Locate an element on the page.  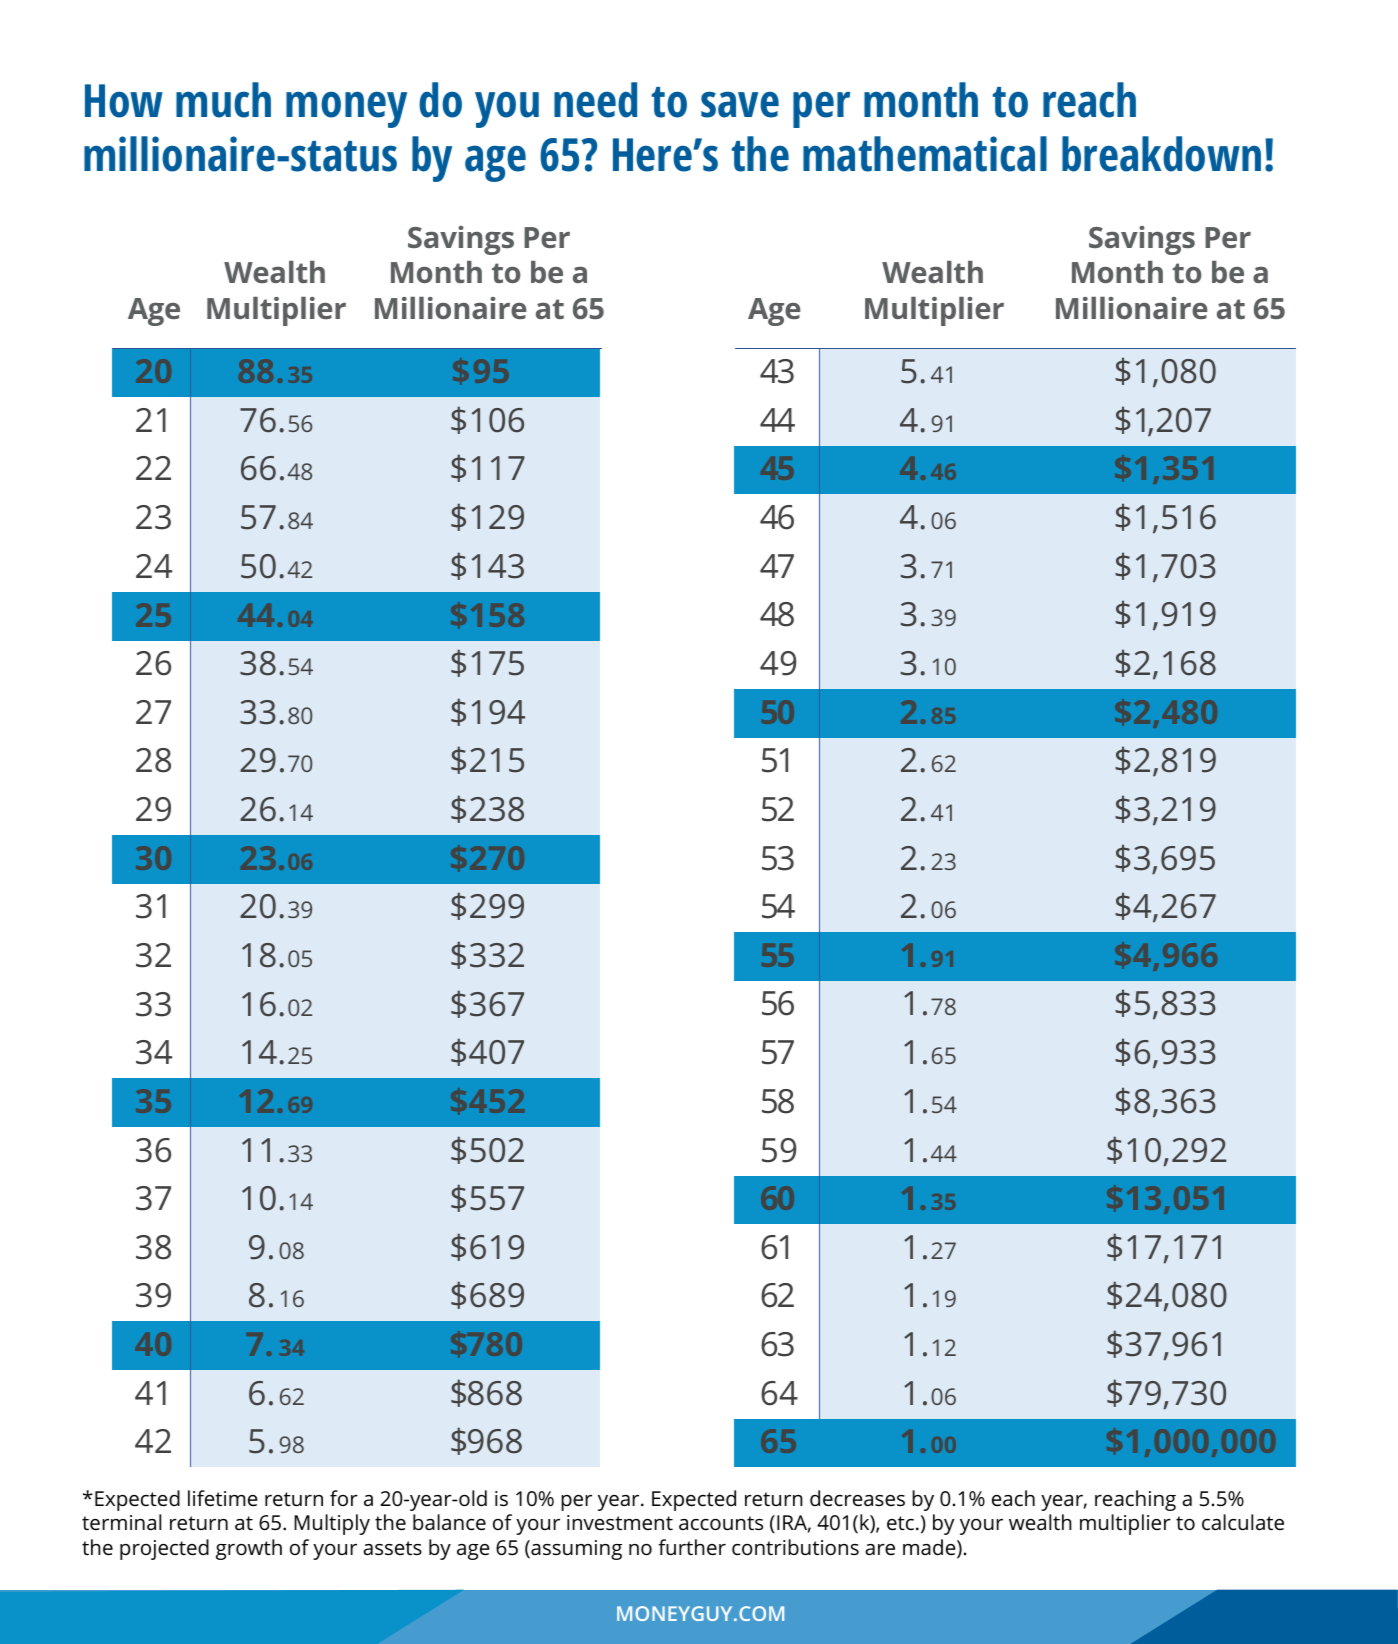
mathematical is located at coordinates (925, 154).
